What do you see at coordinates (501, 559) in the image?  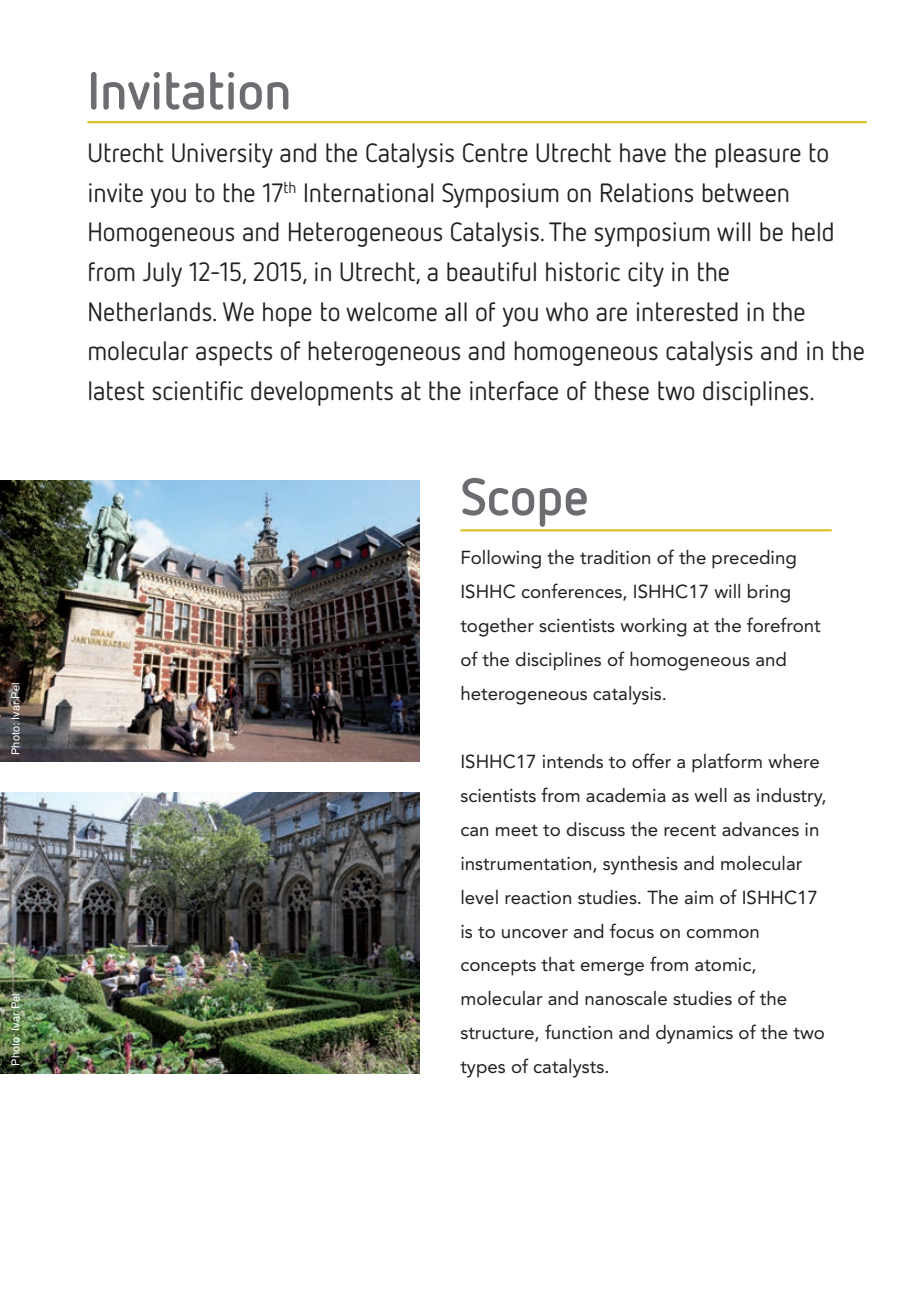 I see `Following` at bounding box center [501, 559].
